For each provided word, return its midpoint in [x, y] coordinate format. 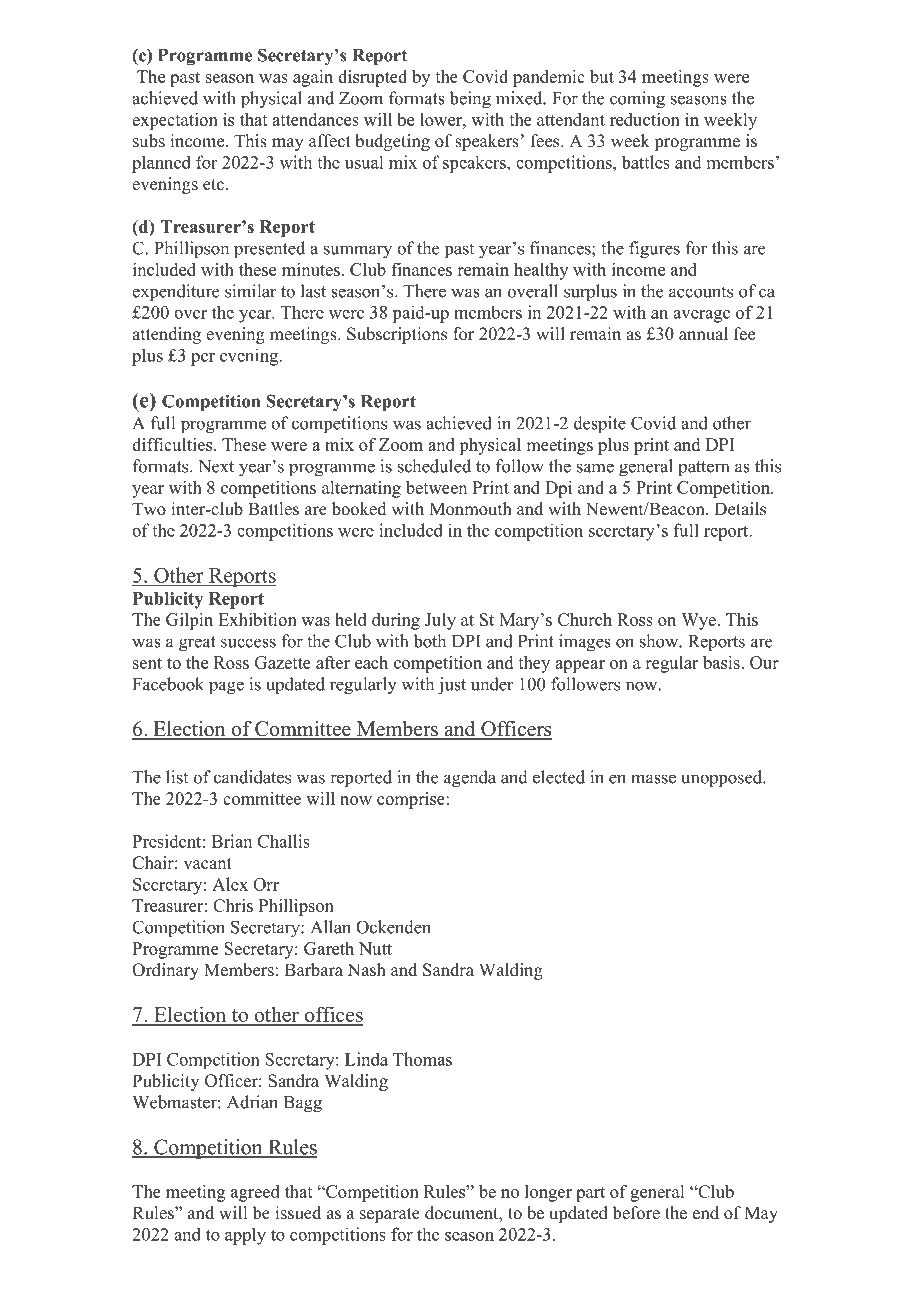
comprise [412, 800]
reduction [645, 119]
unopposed [722, 778]
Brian [232, 841]
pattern [703, 469]
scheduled [434, 466]
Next [216, 466]
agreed [255, 1193]
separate [390, 1215]
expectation [175, 121]
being [470, 100]
